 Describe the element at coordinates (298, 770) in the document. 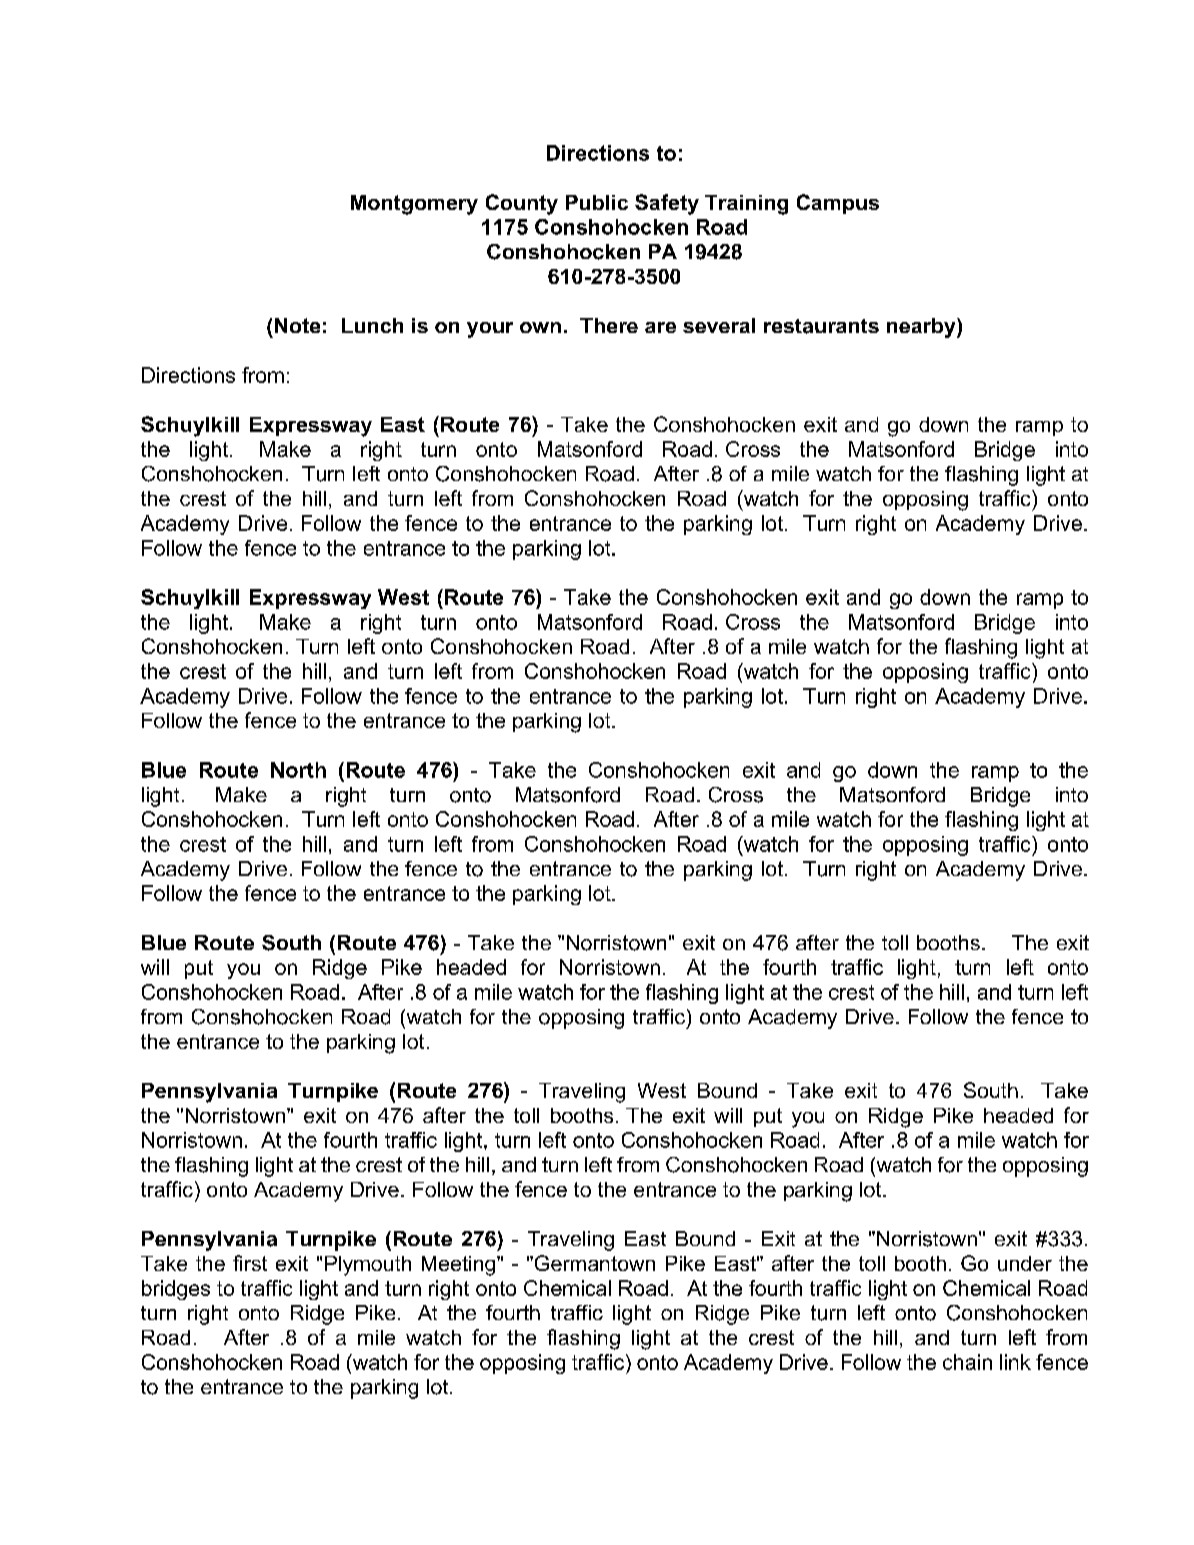

I see `North` at that location.
